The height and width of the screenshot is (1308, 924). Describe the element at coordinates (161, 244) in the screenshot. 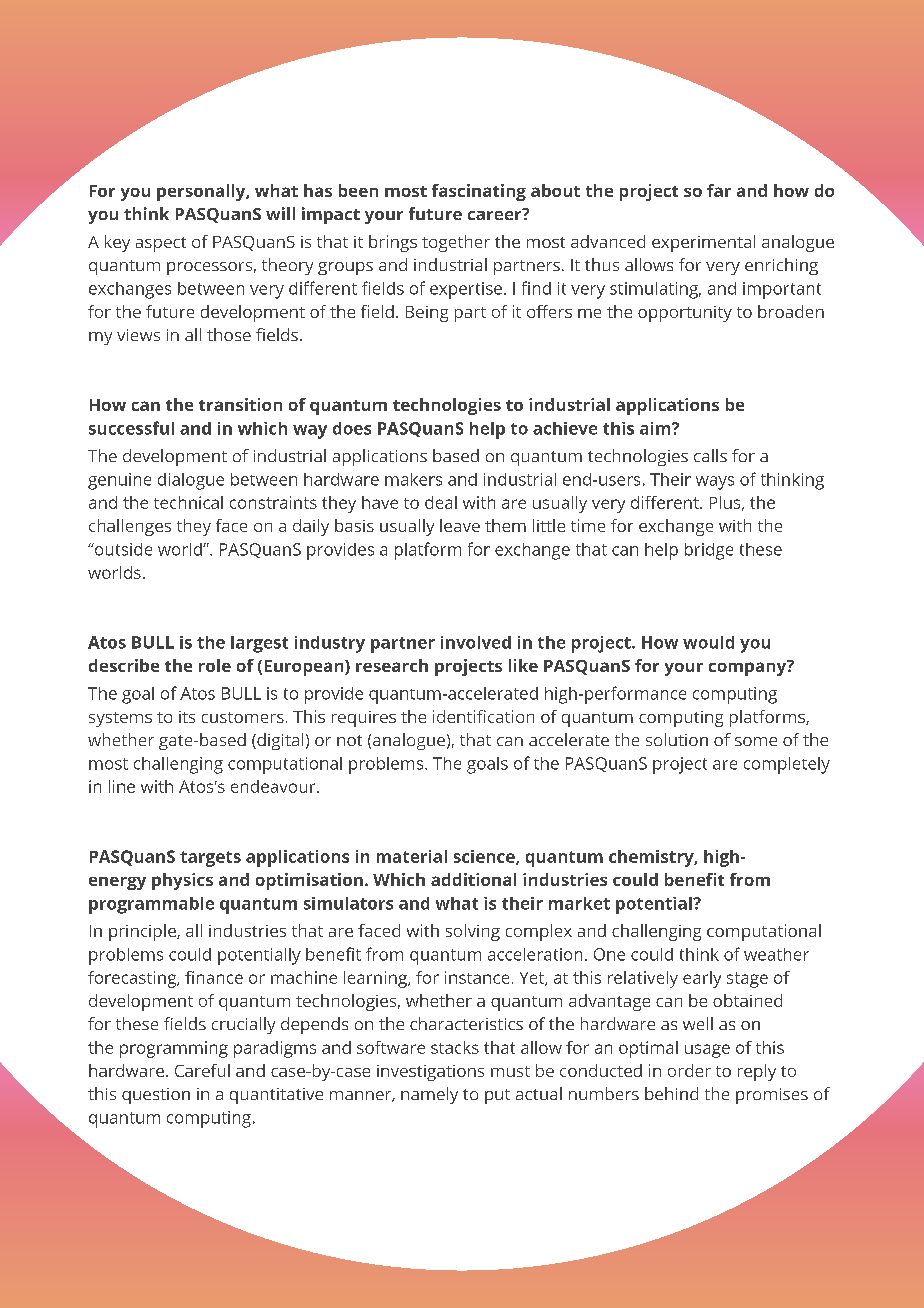

I see `aspect` at that location.
